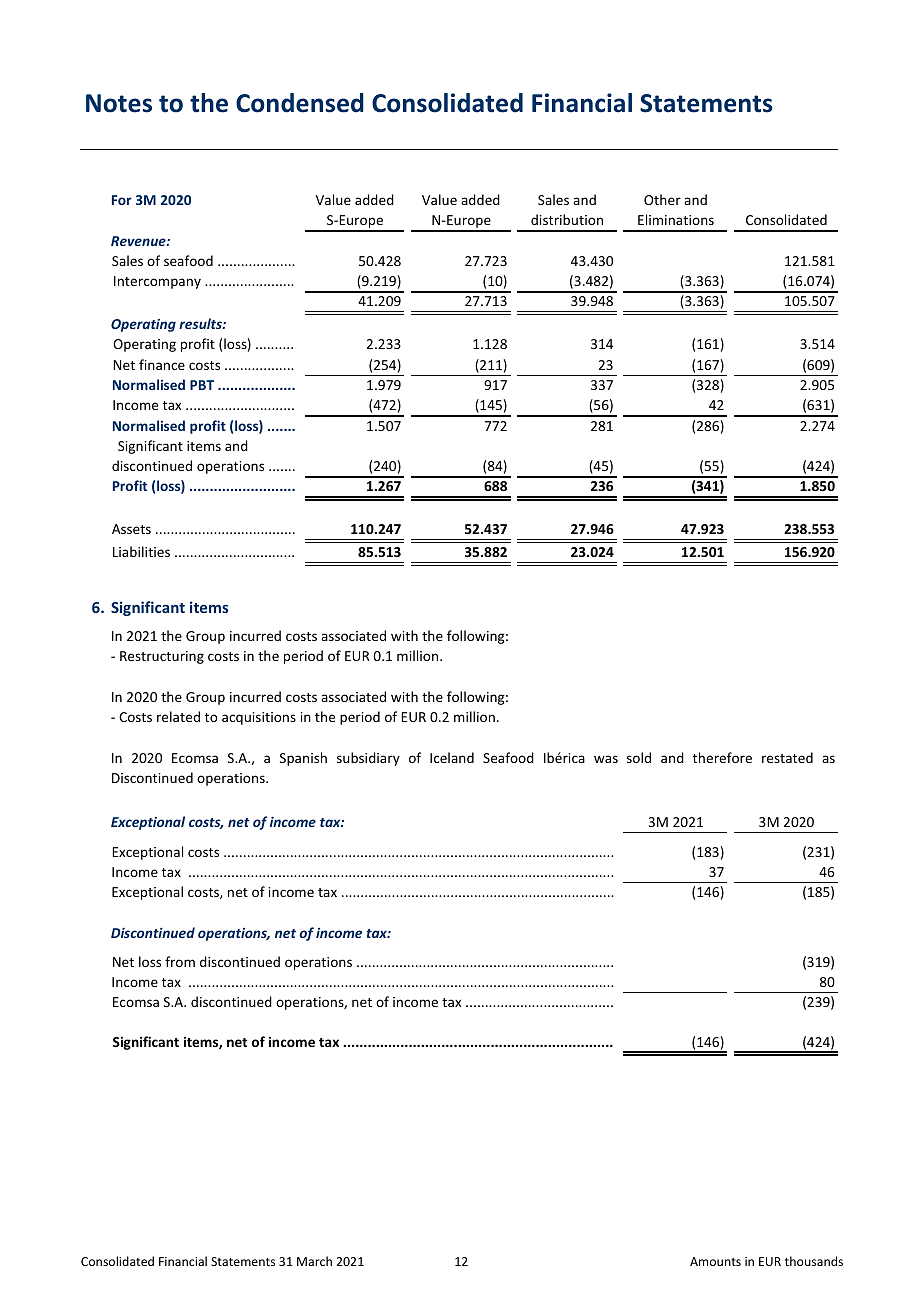 This screenshot has height=1308, width=924. Describe the element at coordinates (722, 757) in the screenshot. I see `therefore` at that location.
